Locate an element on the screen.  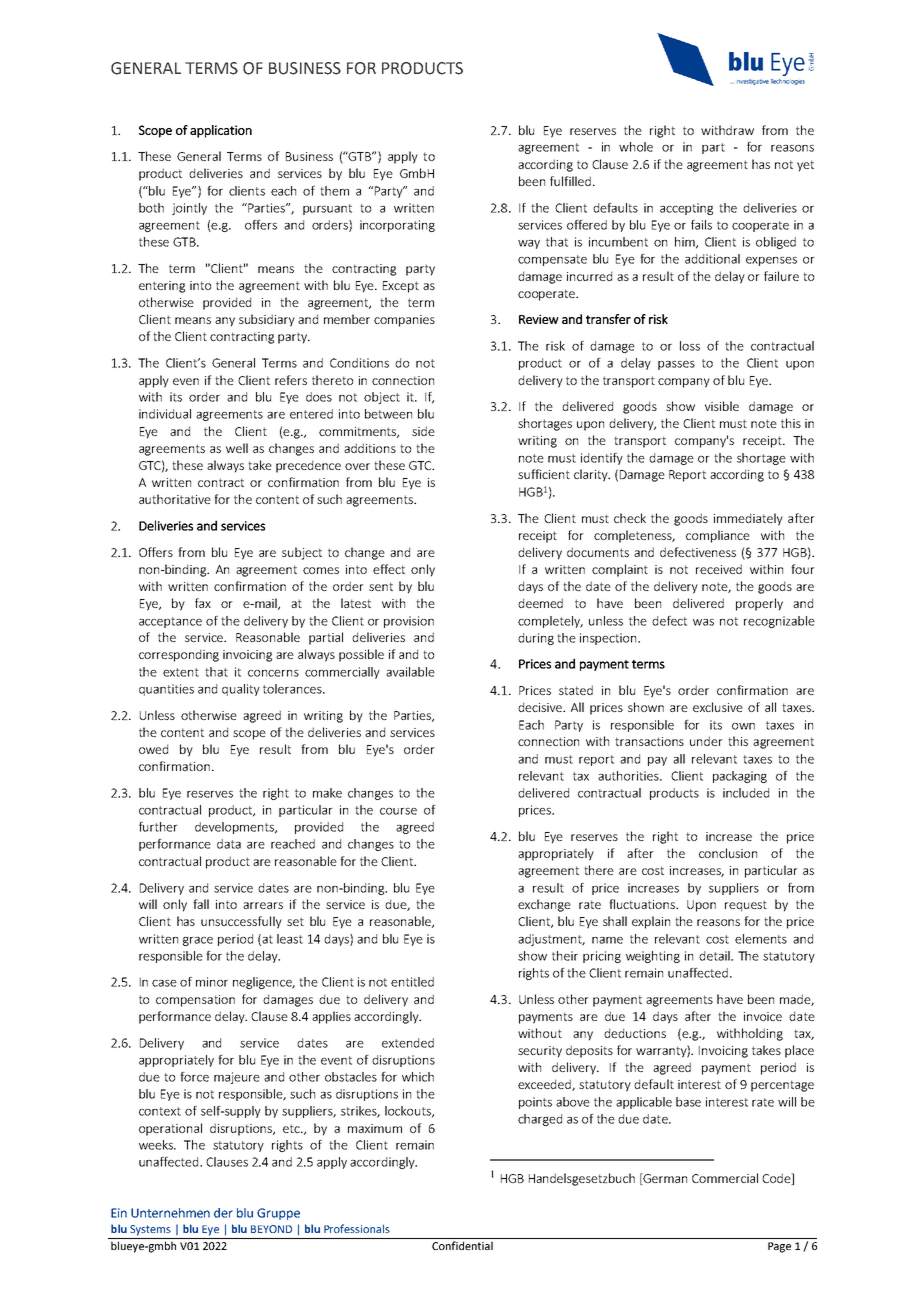
application is located at coordinates (221, 131).
